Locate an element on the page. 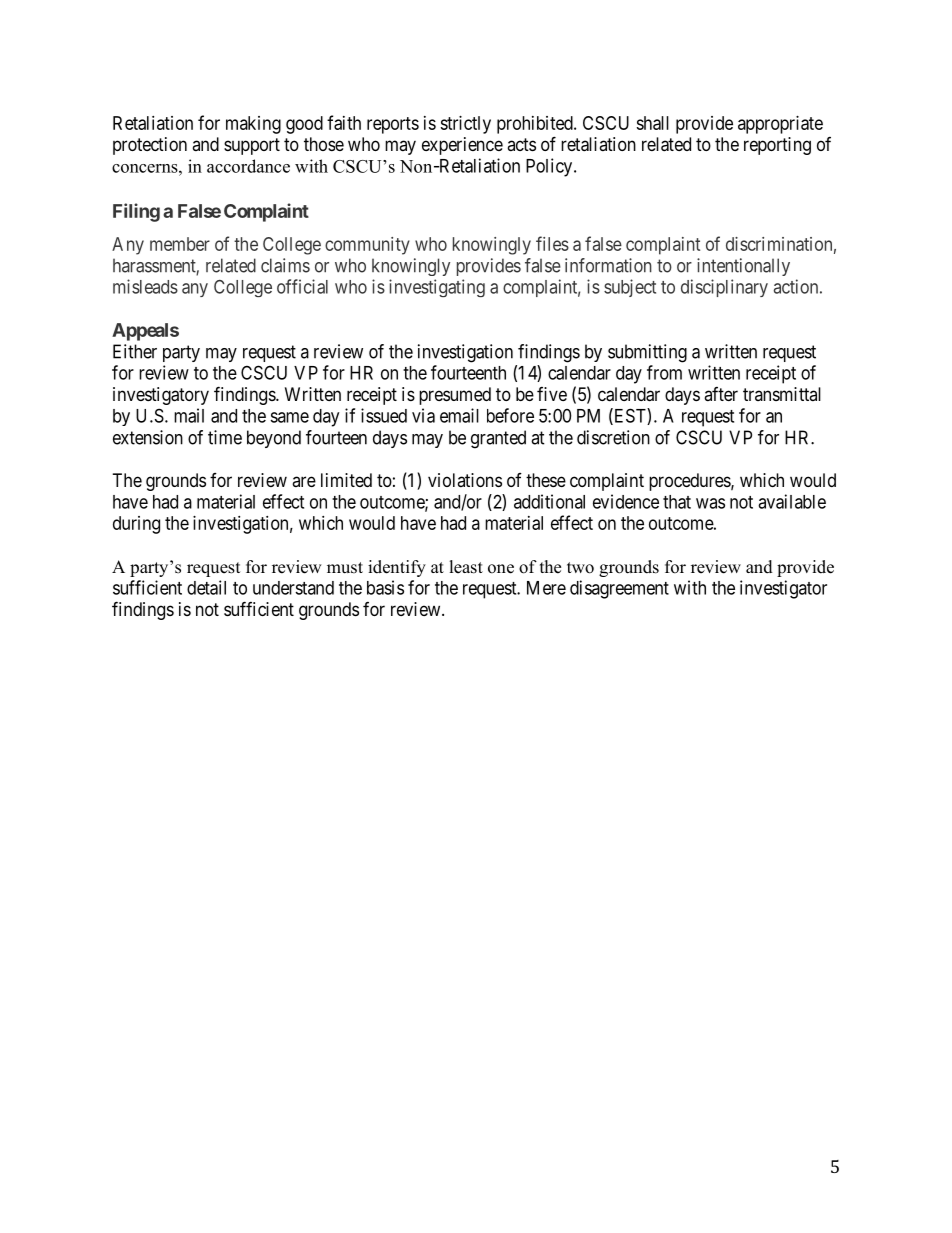 Image resolution: width=952 pixels, height=1233 pixels. support is located at coordinates (252, 146).
